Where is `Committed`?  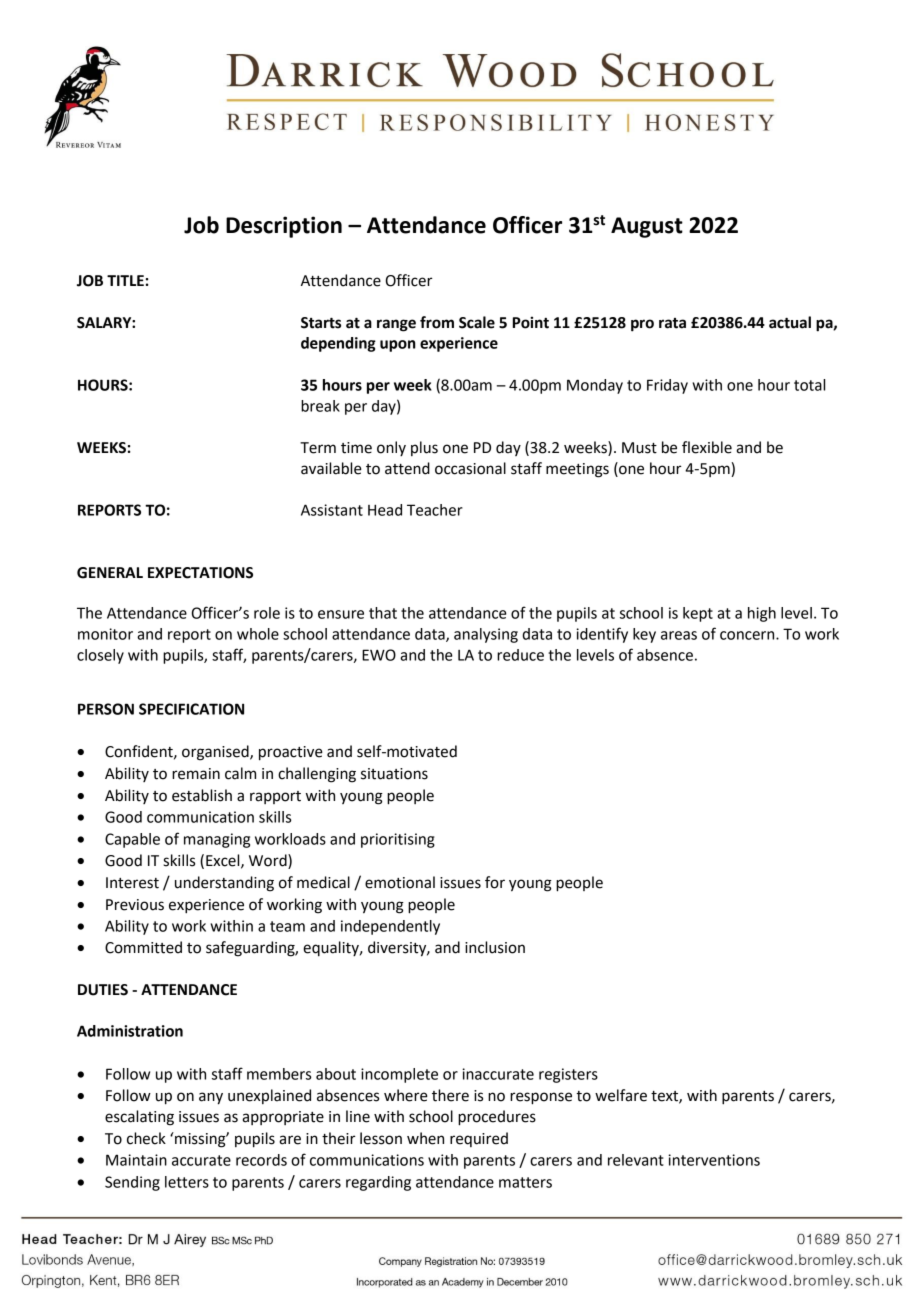 Committed is located at coordinates (143, 947).
